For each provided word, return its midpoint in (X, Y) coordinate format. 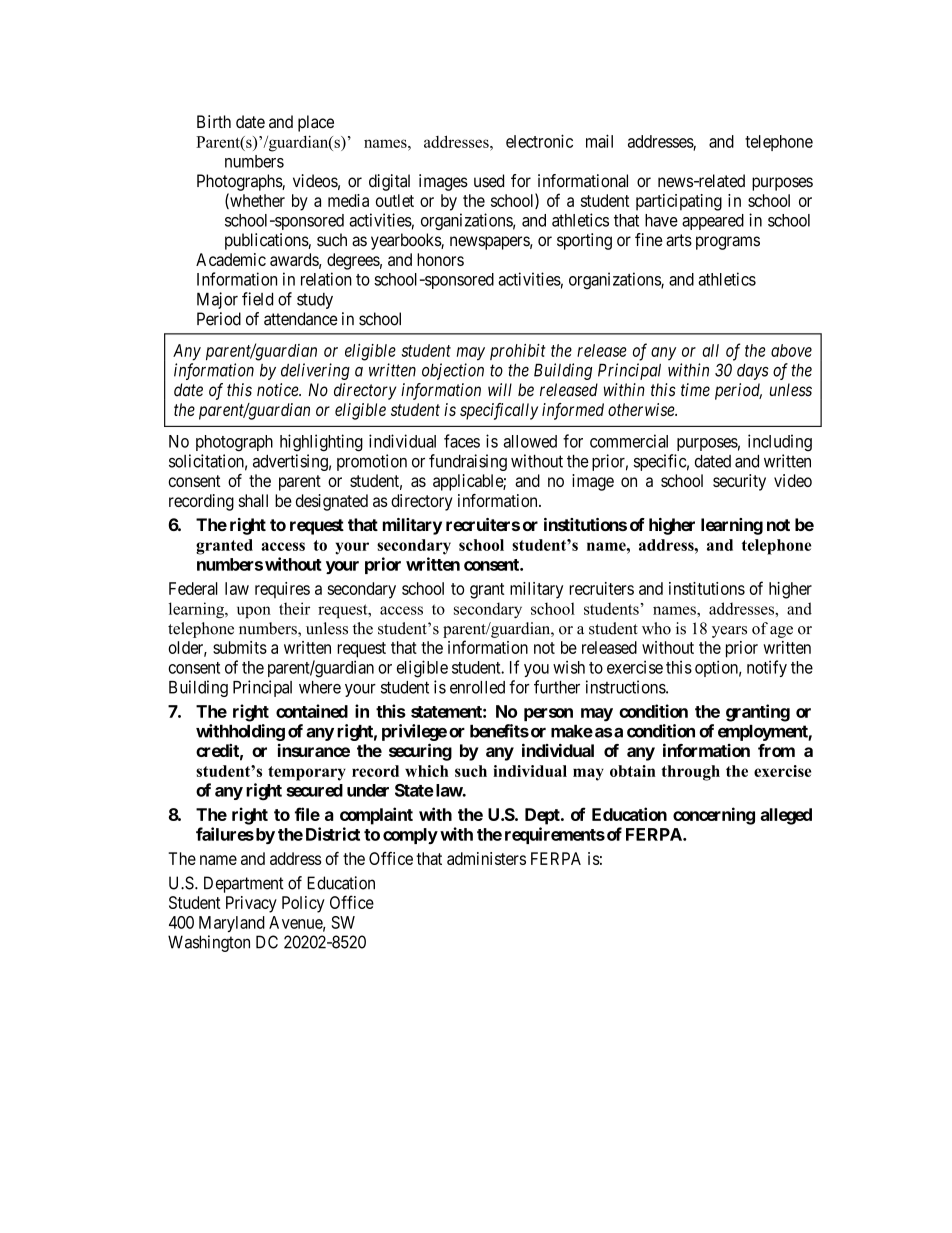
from (776, 750)
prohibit (518, 352)
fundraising (468, 462)
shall (253, 500)
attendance (301, 319)
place (316, 123)
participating (679, 202)
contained (312, 711)
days (753, 372)
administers (486, 858)
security (739, 482)
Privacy (251, 904)
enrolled (477, 687)
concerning (714, 816)
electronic (539, 141)
